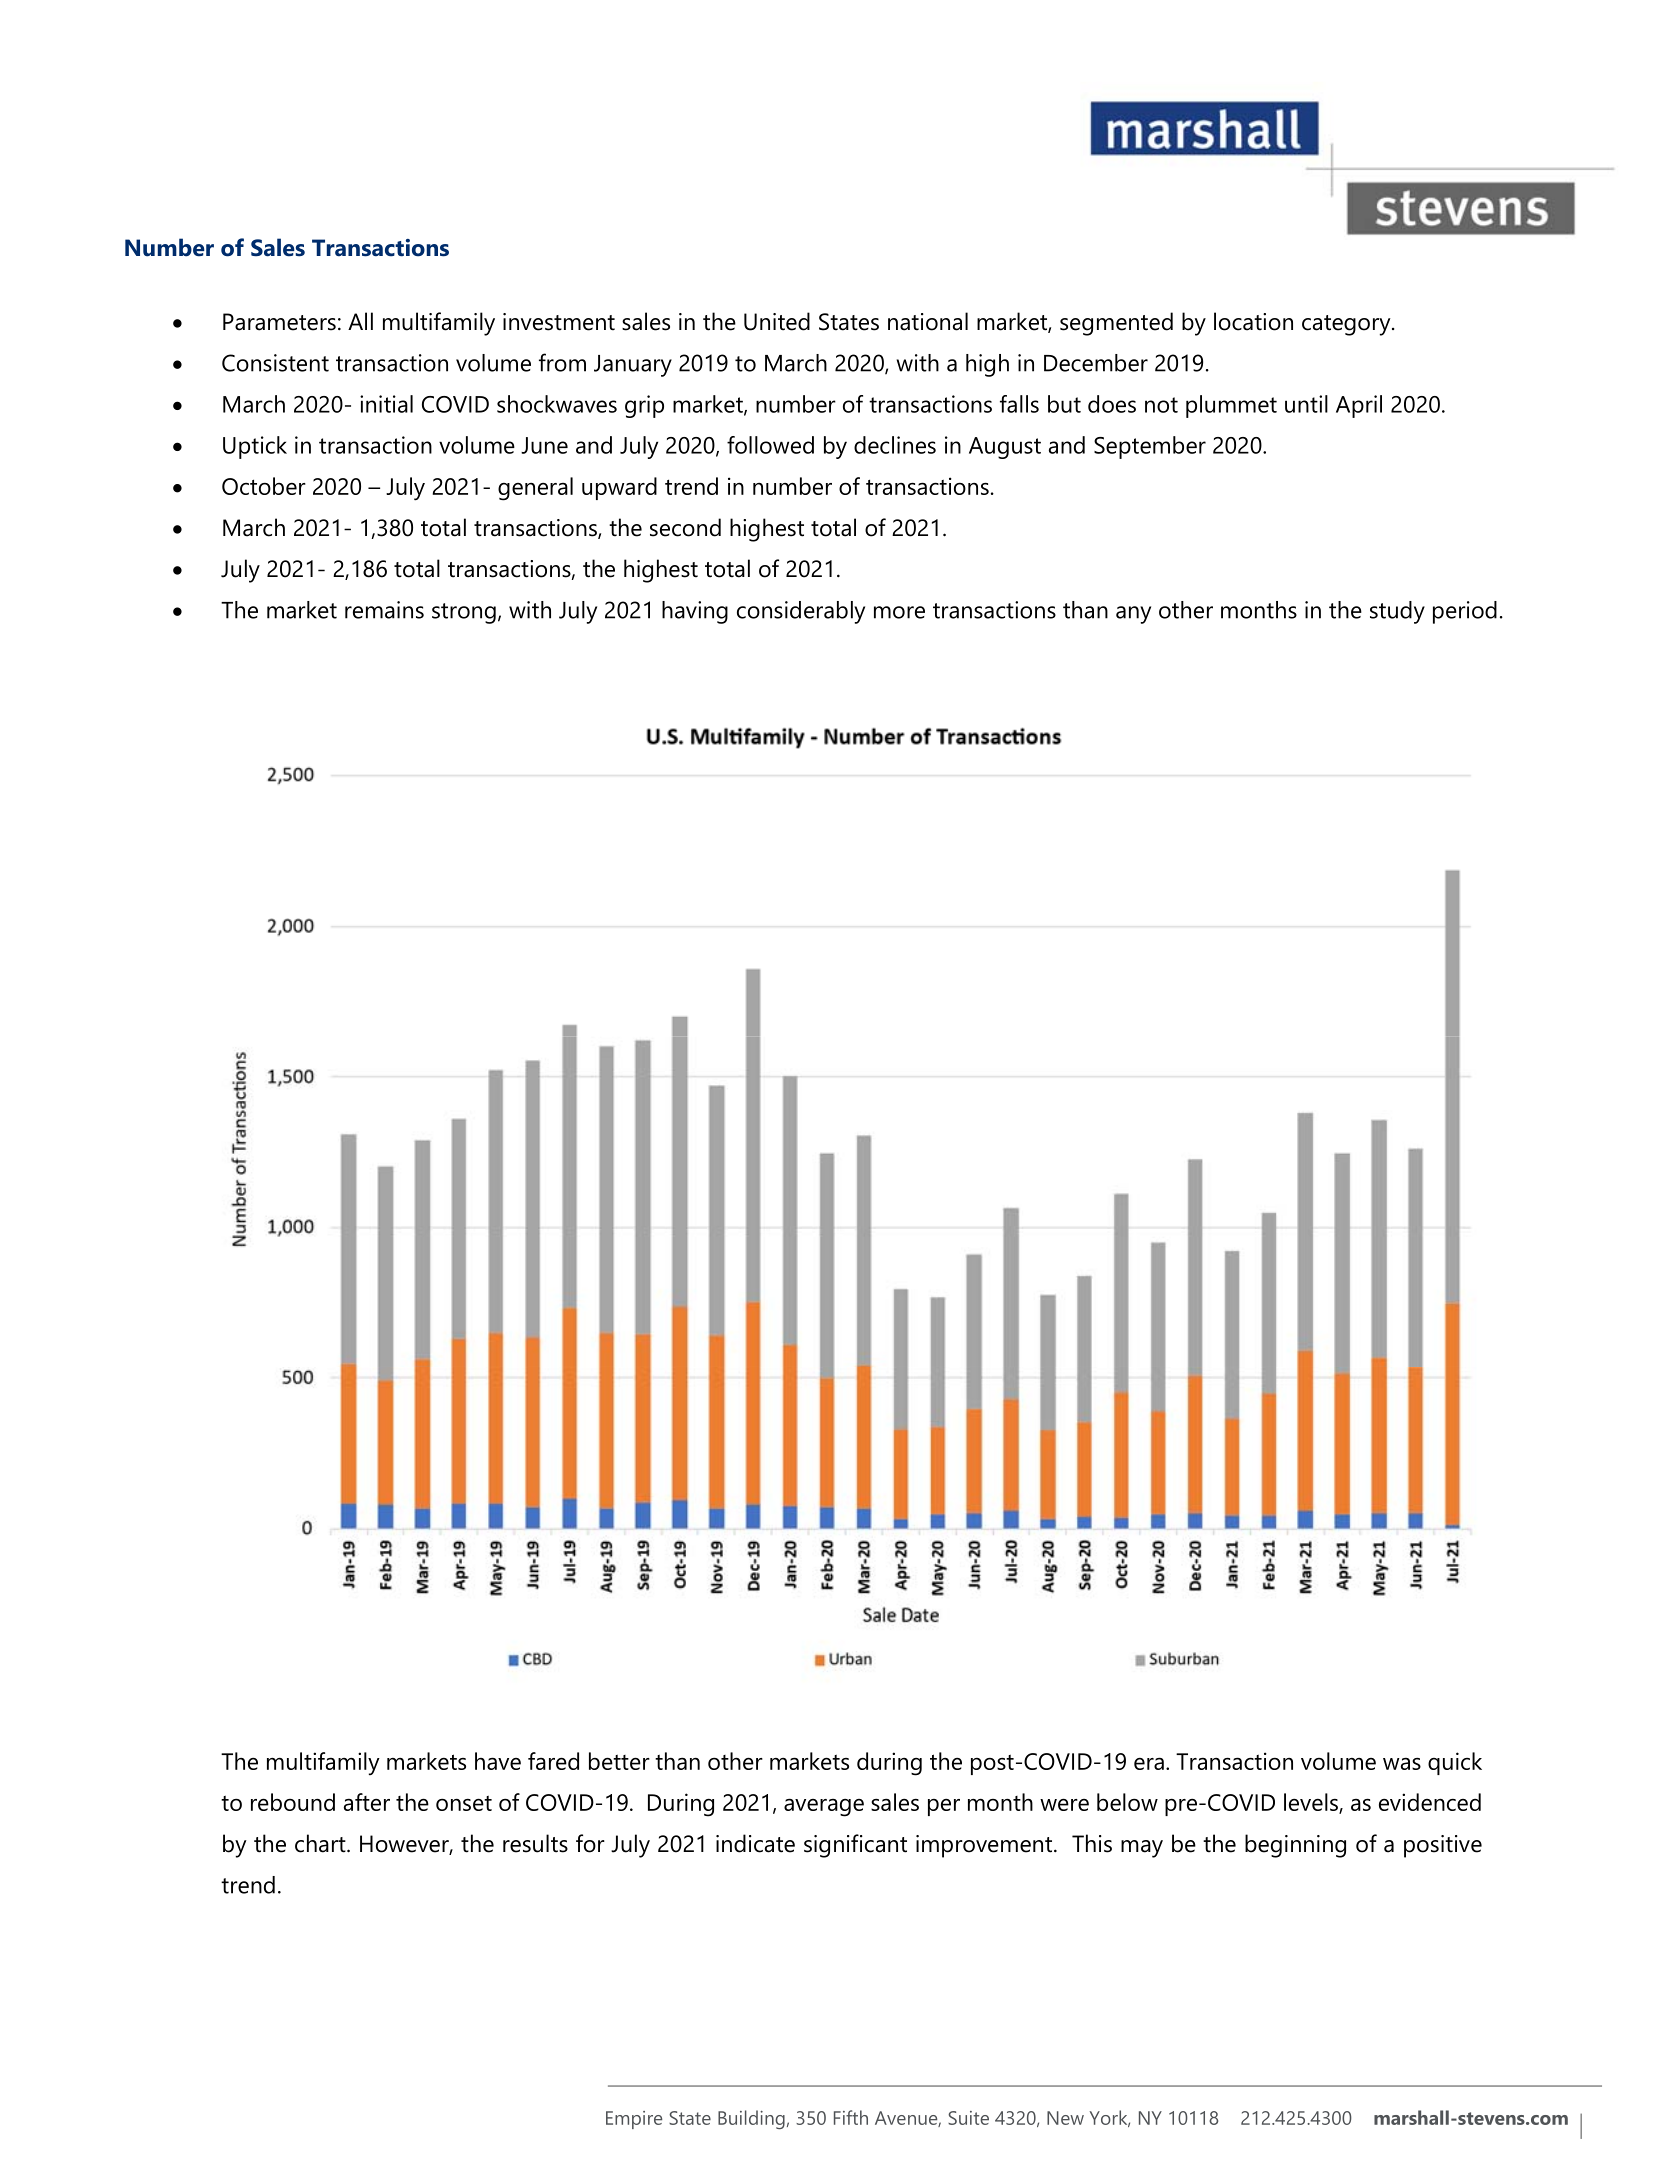  I want to click on national, so click(928, 321).
